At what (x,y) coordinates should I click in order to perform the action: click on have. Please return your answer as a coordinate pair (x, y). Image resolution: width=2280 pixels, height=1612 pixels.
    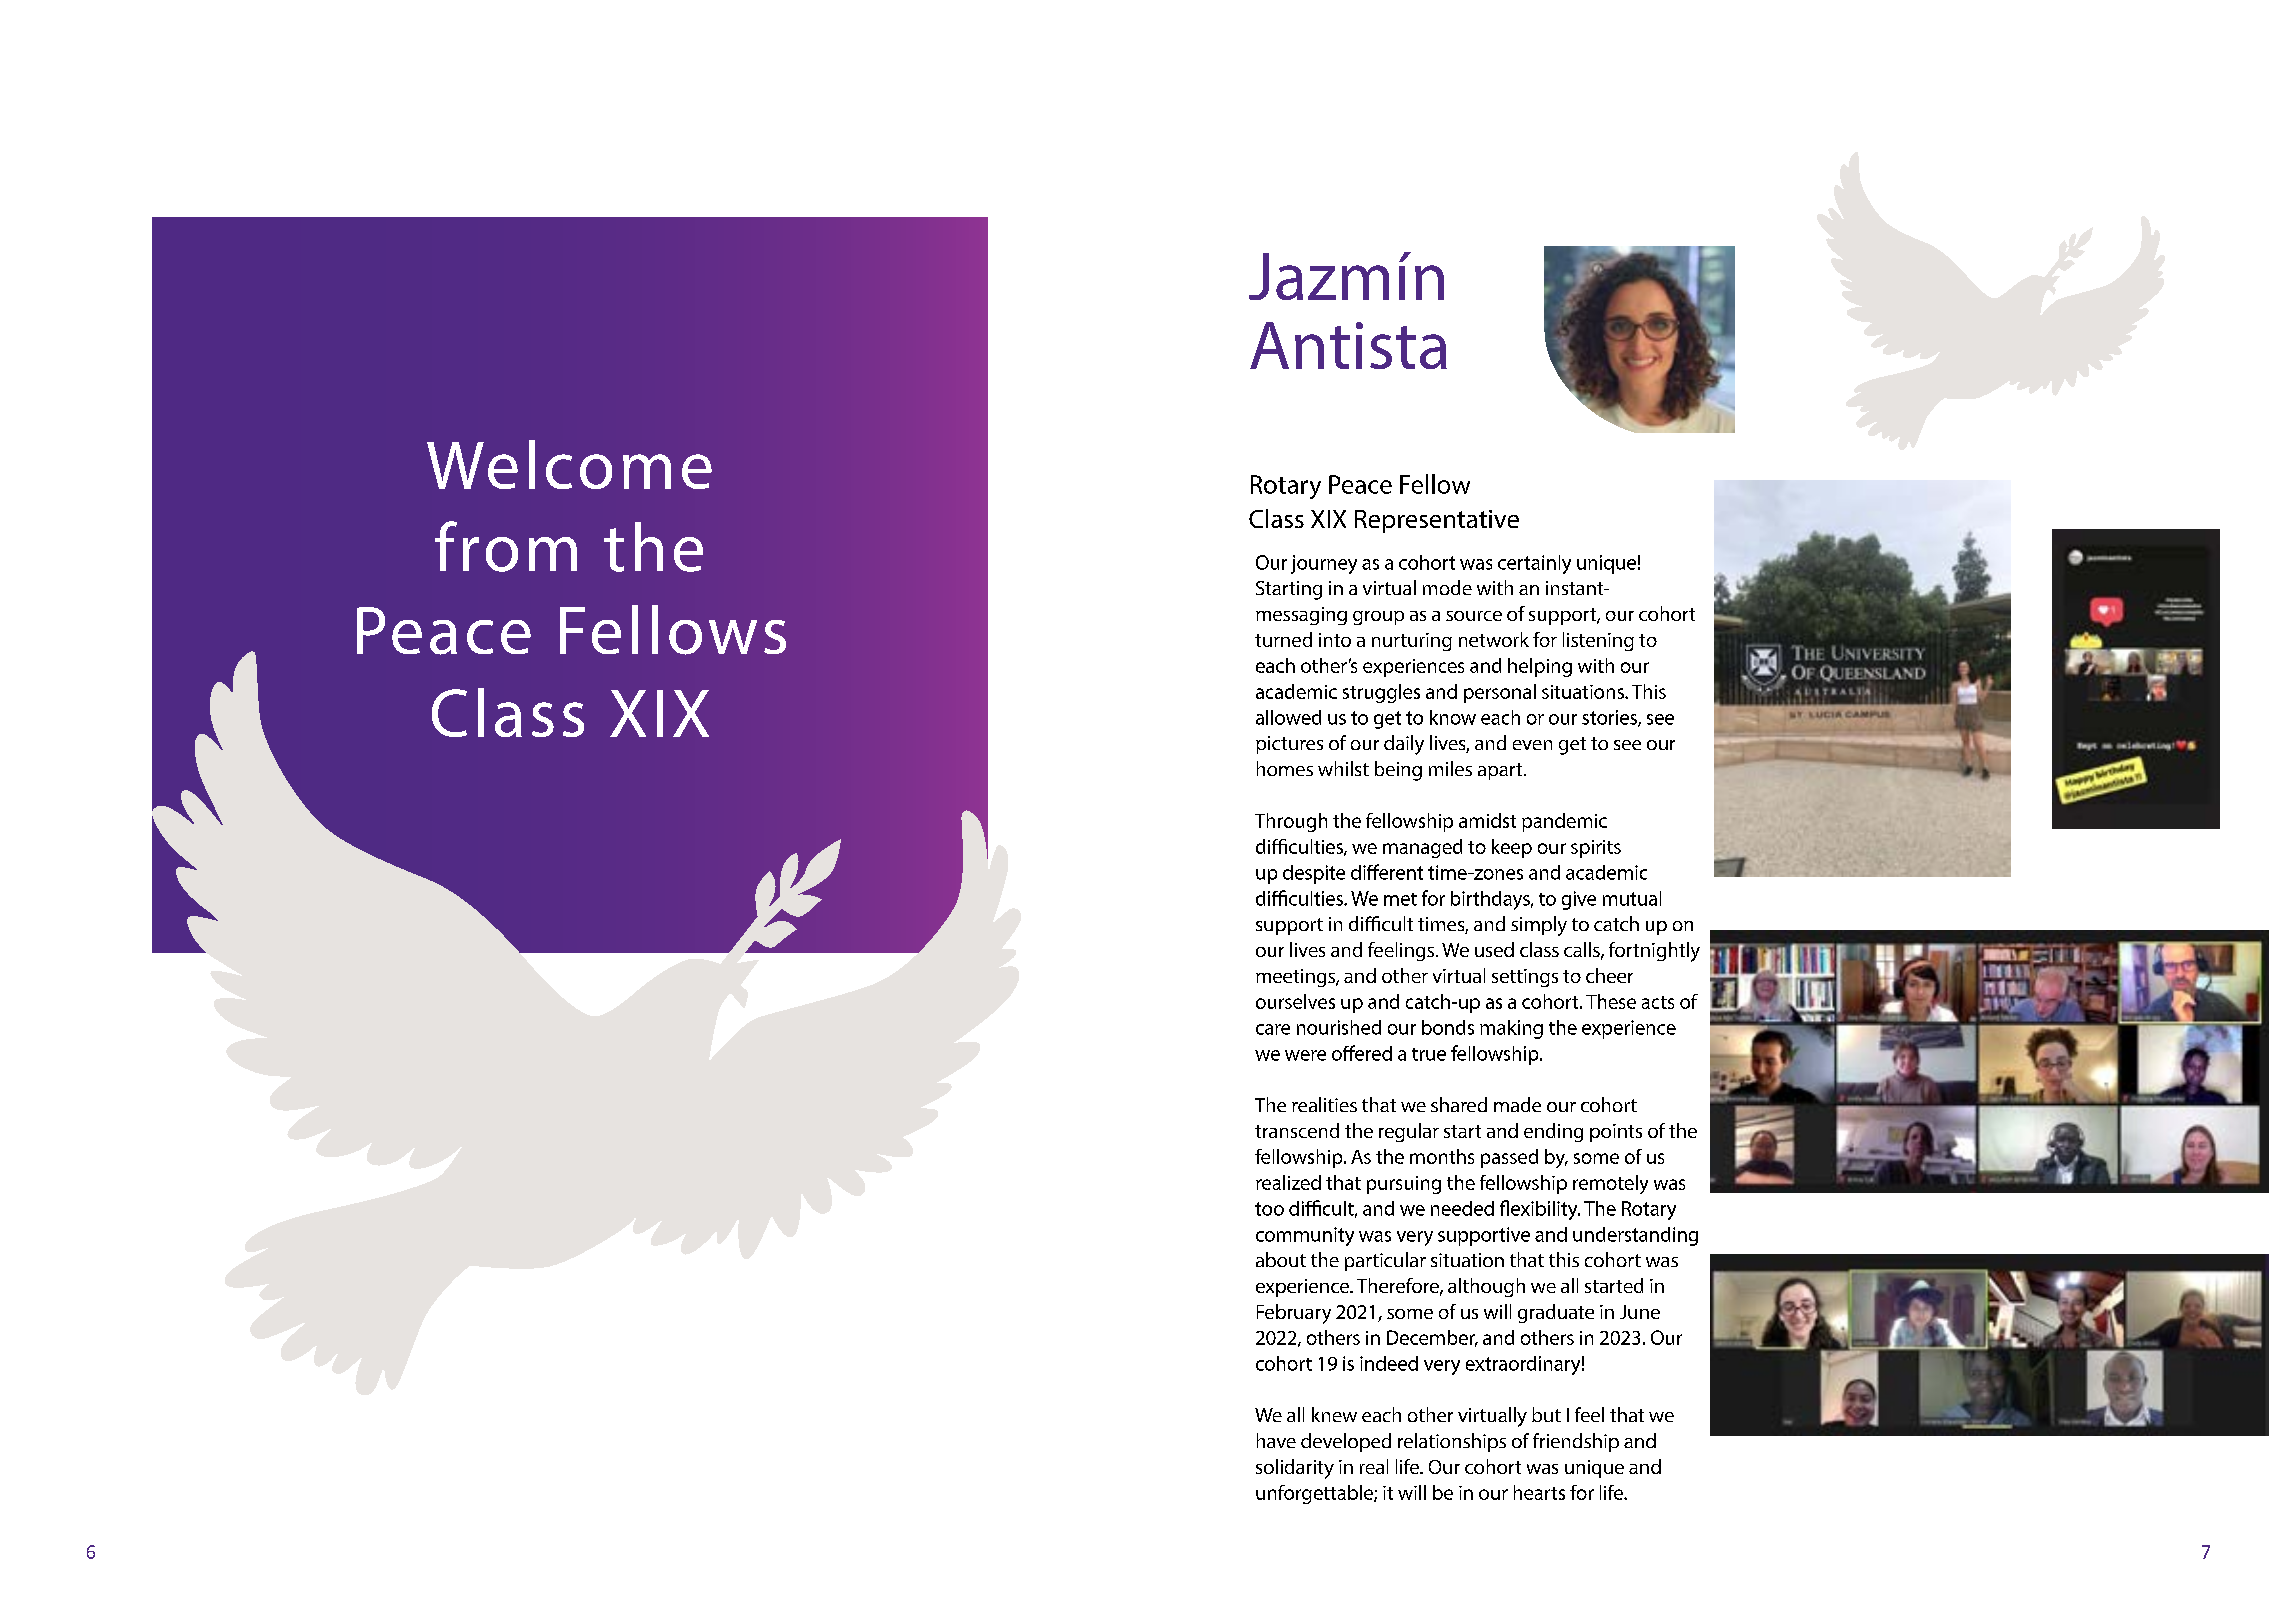
    Looking at the image, I should click on (1276, 1440).
